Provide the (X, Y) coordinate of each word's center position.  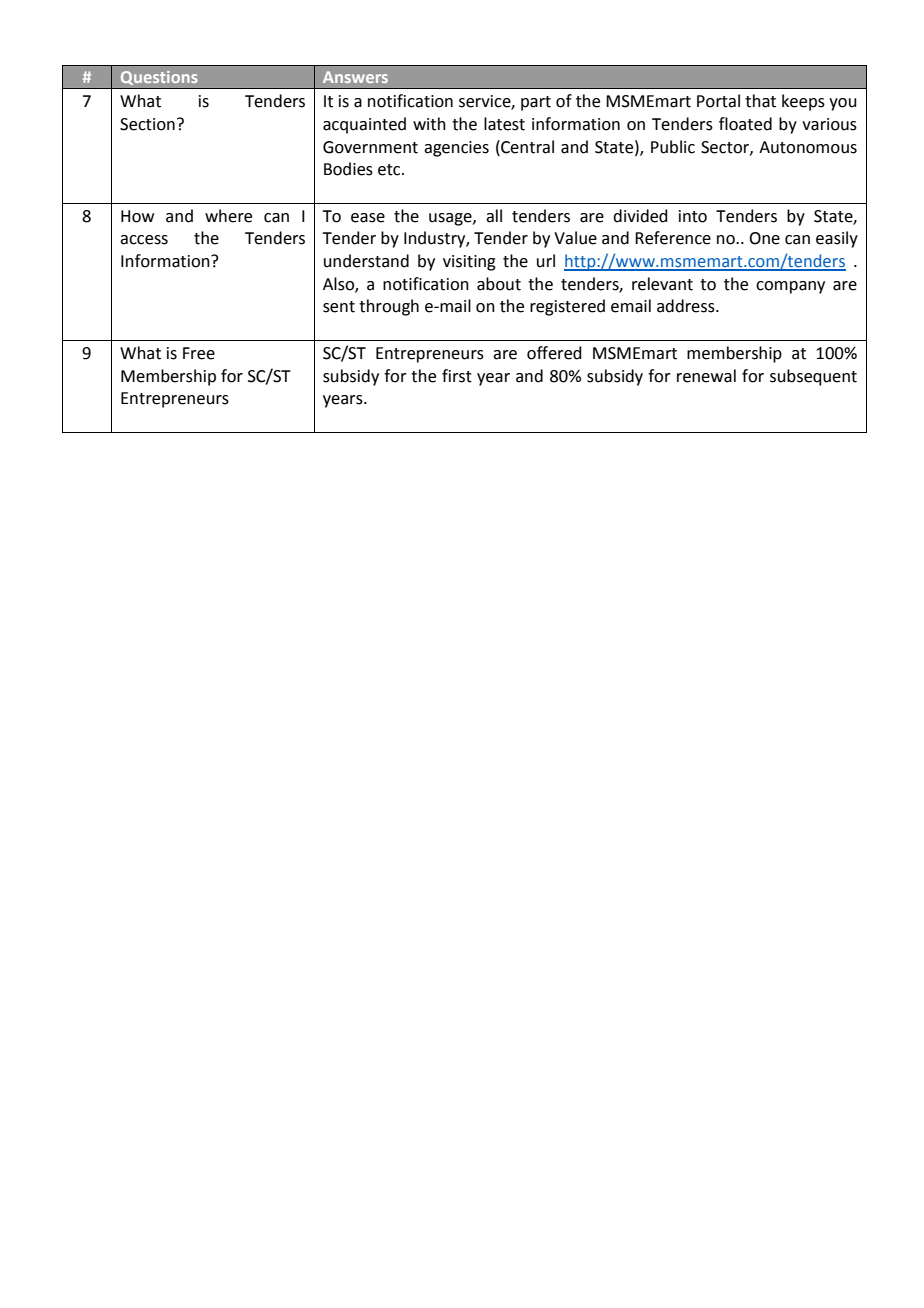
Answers (355, 77)
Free (199, 353)
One (764, 238)
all (494, 216)
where (228, 216)
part (536, 103)
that (760, 101)
